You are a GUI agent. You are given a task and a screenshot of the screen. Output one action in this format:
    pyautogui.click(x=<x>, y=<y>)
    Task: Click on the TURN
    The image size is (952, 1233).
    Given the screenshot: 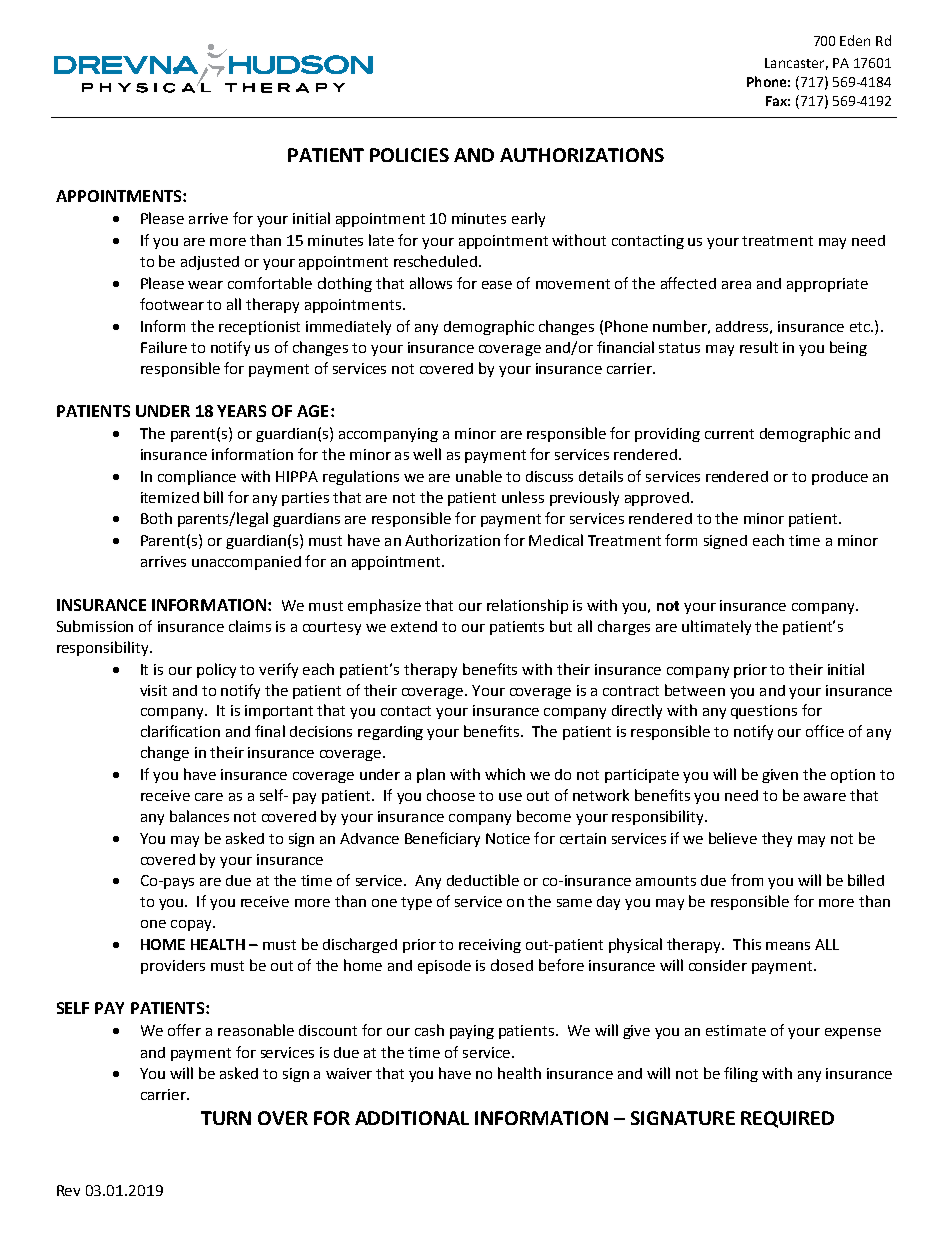 What is the action you would take?
    pyautogui.click(x=226, y=1118)
